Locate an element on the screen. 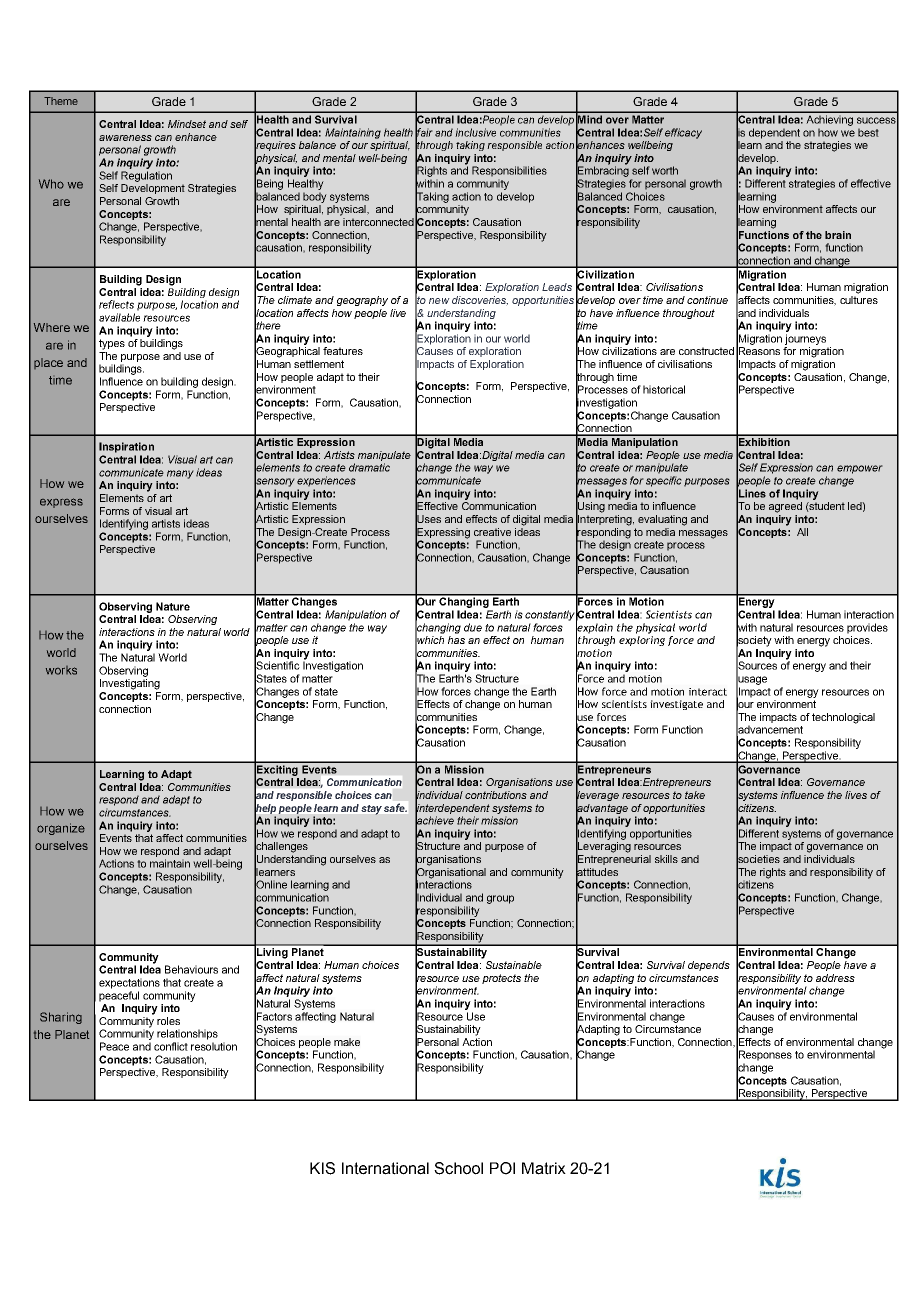 This screenshot has height=1308, width=924. efficacy is located at coordinates (683, 133).
